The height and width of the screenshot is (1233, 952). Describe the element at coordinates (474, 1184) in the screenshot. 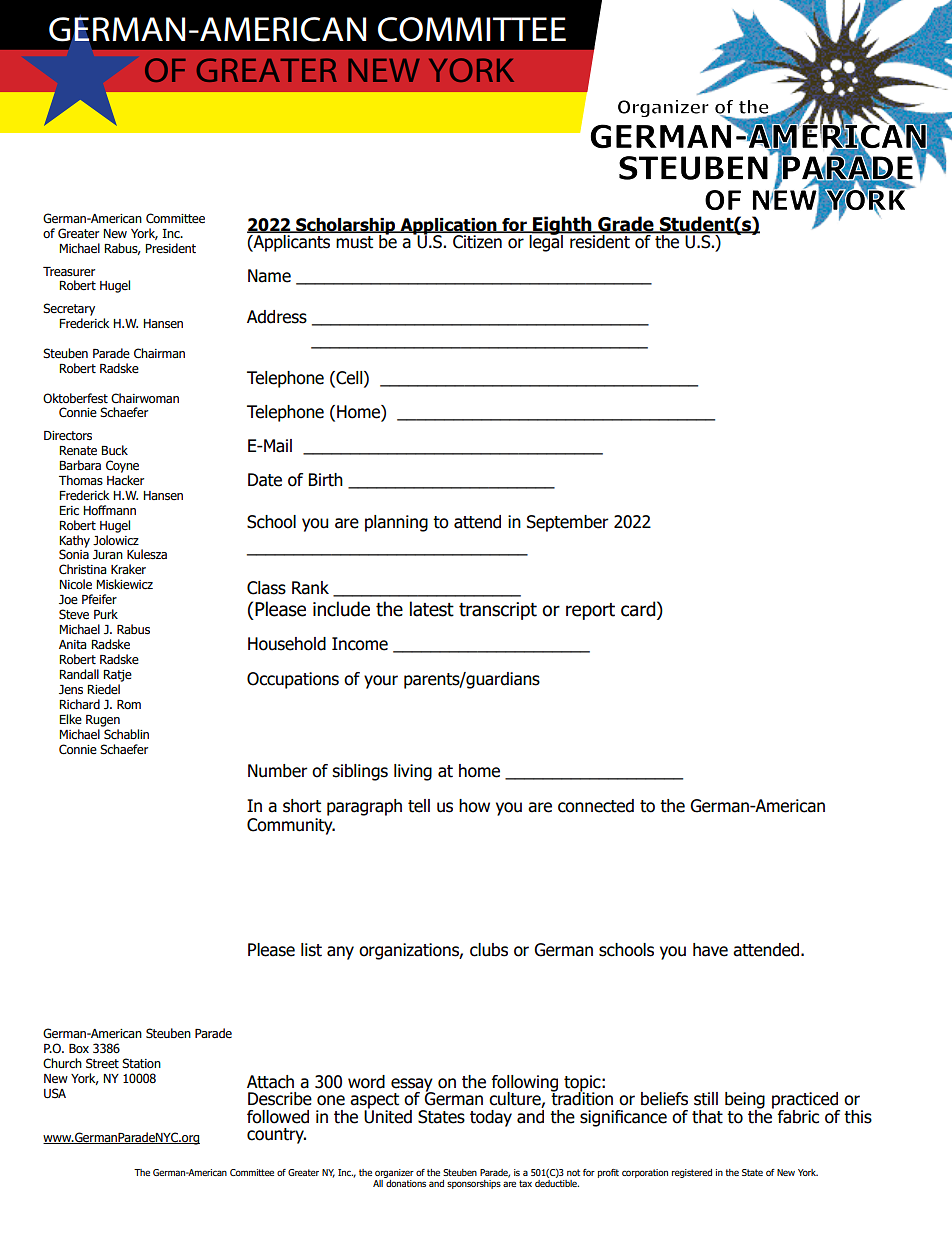

I see `sponsorships` at that location.
